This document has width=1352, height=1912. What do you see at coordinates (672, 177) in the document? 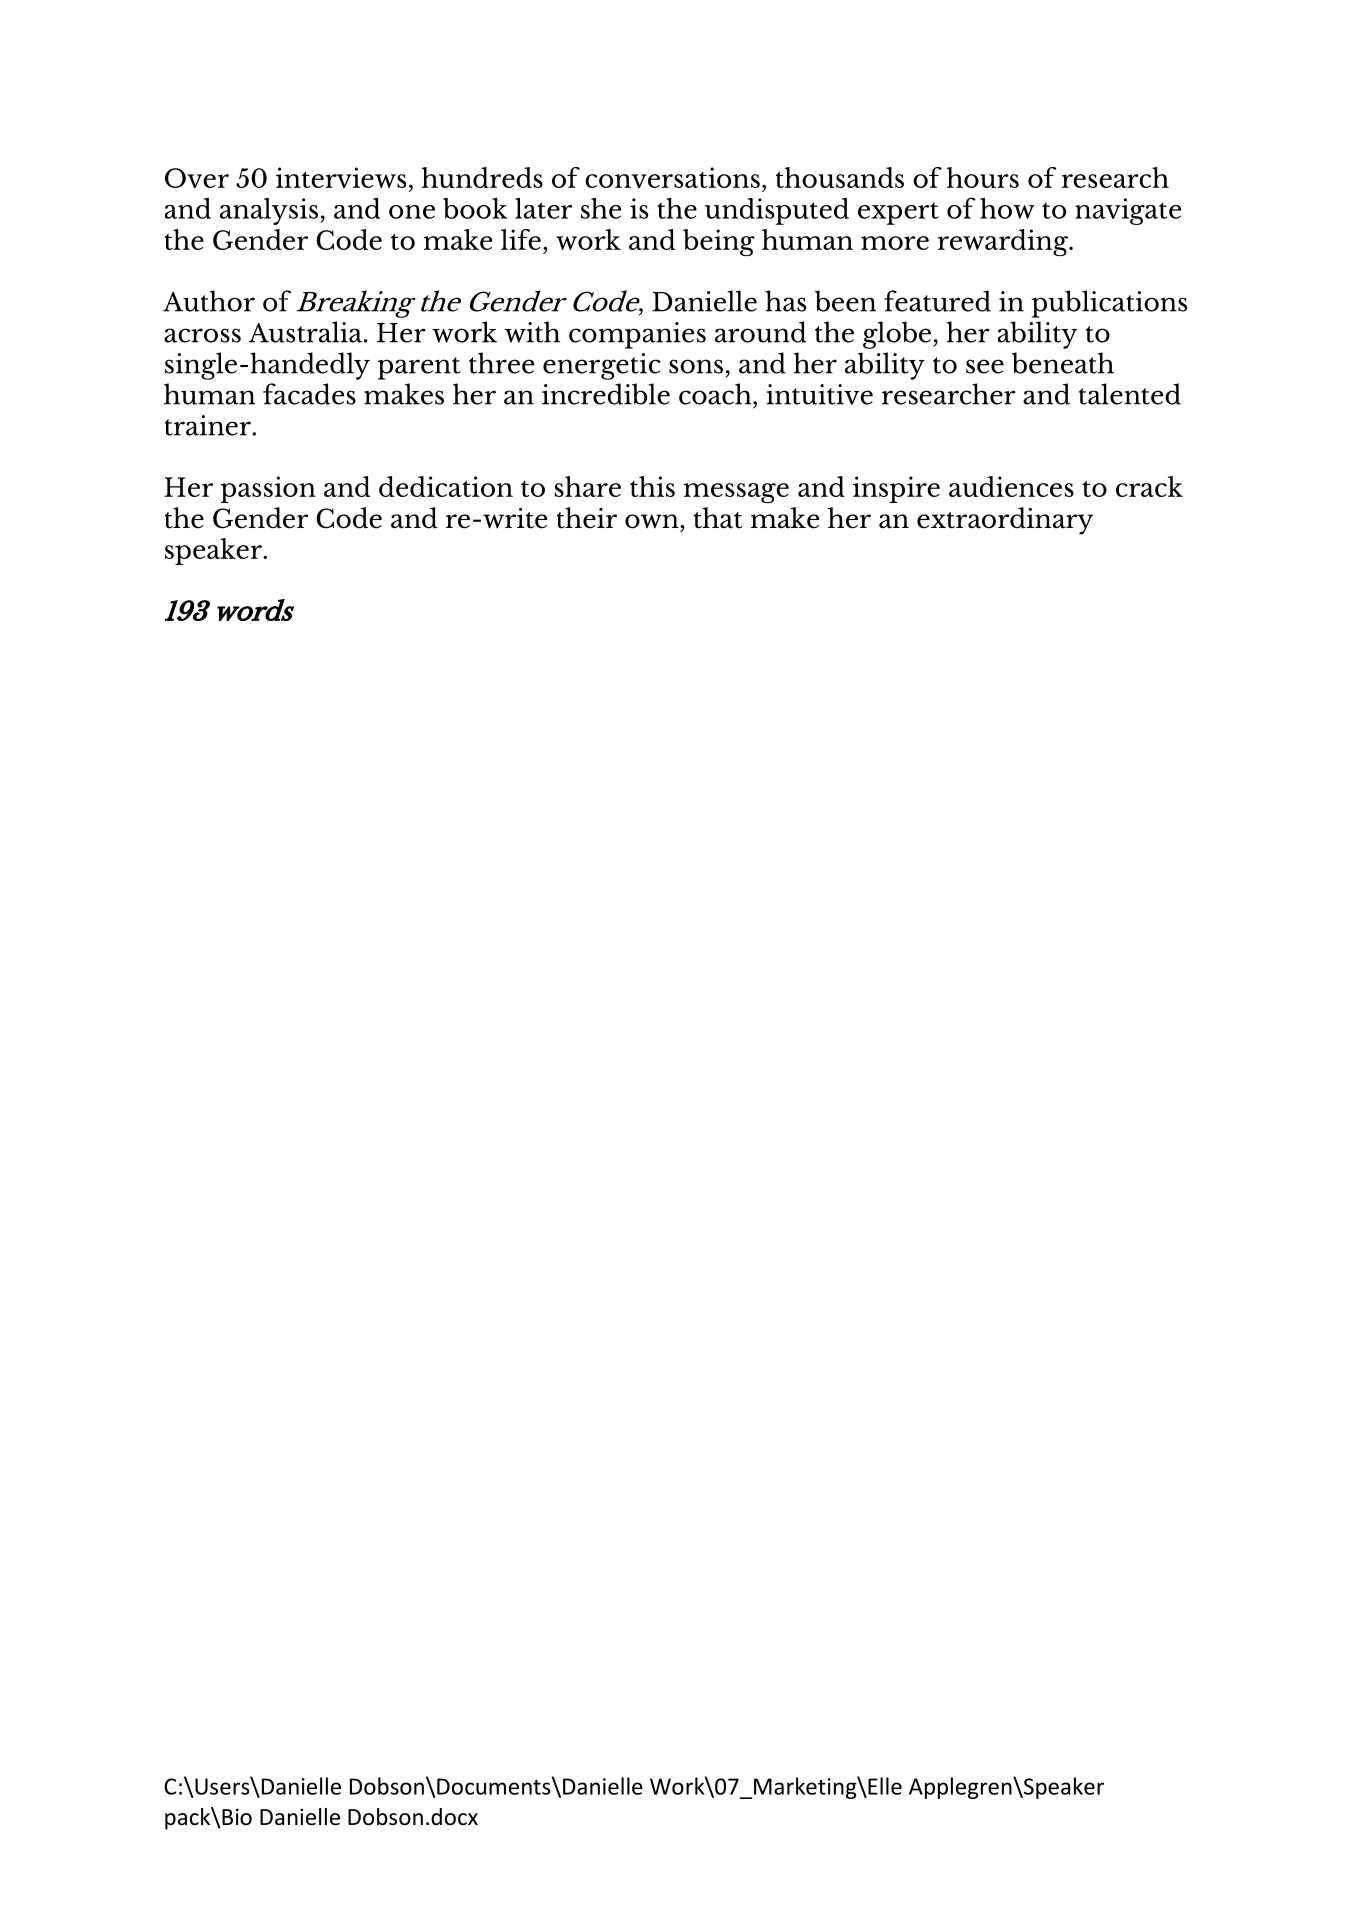
I see `conversations` at bounding box center [672, 177].
